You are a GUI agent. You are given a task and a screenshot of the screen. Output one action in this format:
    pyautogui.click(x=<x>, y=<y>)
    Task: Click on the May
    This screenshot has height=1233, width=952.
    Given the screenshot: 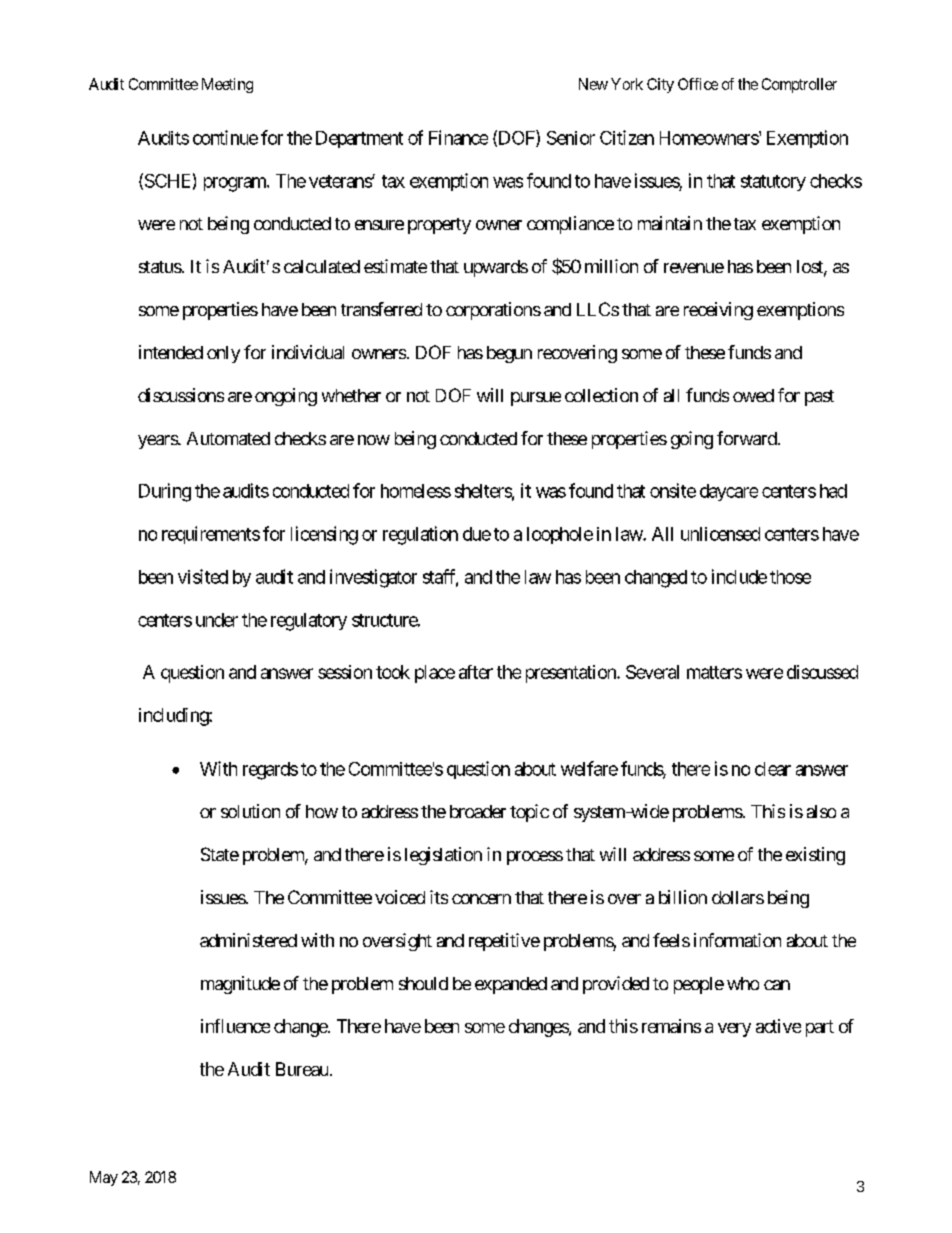 What is the action you would take?
    pyautogui.click(x=104, y=1178)
